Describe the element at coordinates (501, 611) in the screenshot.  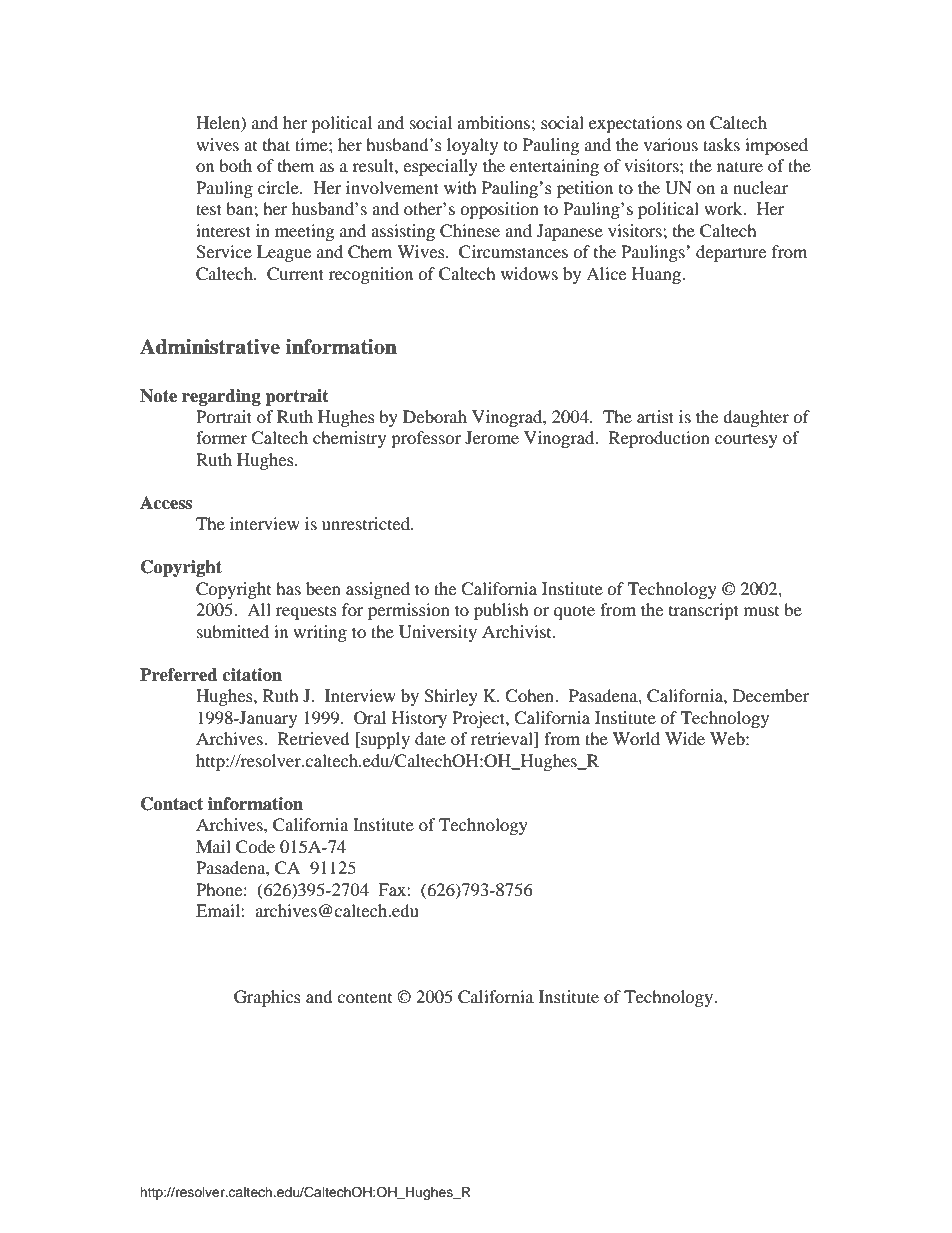
I see `publish` at that location.
